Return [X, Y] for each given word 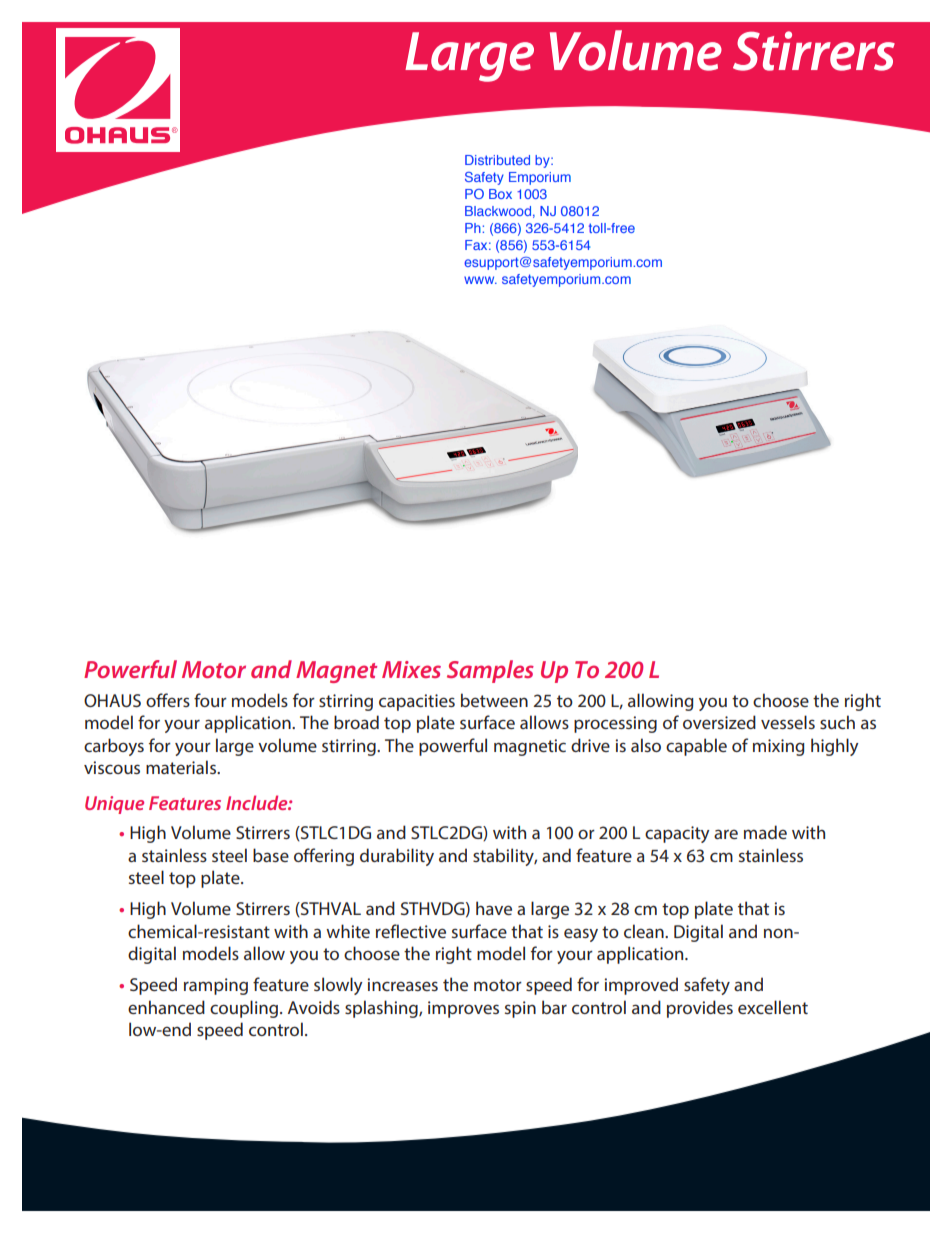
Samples [490, 671]
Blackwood [498, 211]
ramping [216, 986]
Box [500, 194]
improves [463, 1009]
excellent [773, 1007]
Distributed [497, 160]
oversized [719, 722]
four [210, 700]
